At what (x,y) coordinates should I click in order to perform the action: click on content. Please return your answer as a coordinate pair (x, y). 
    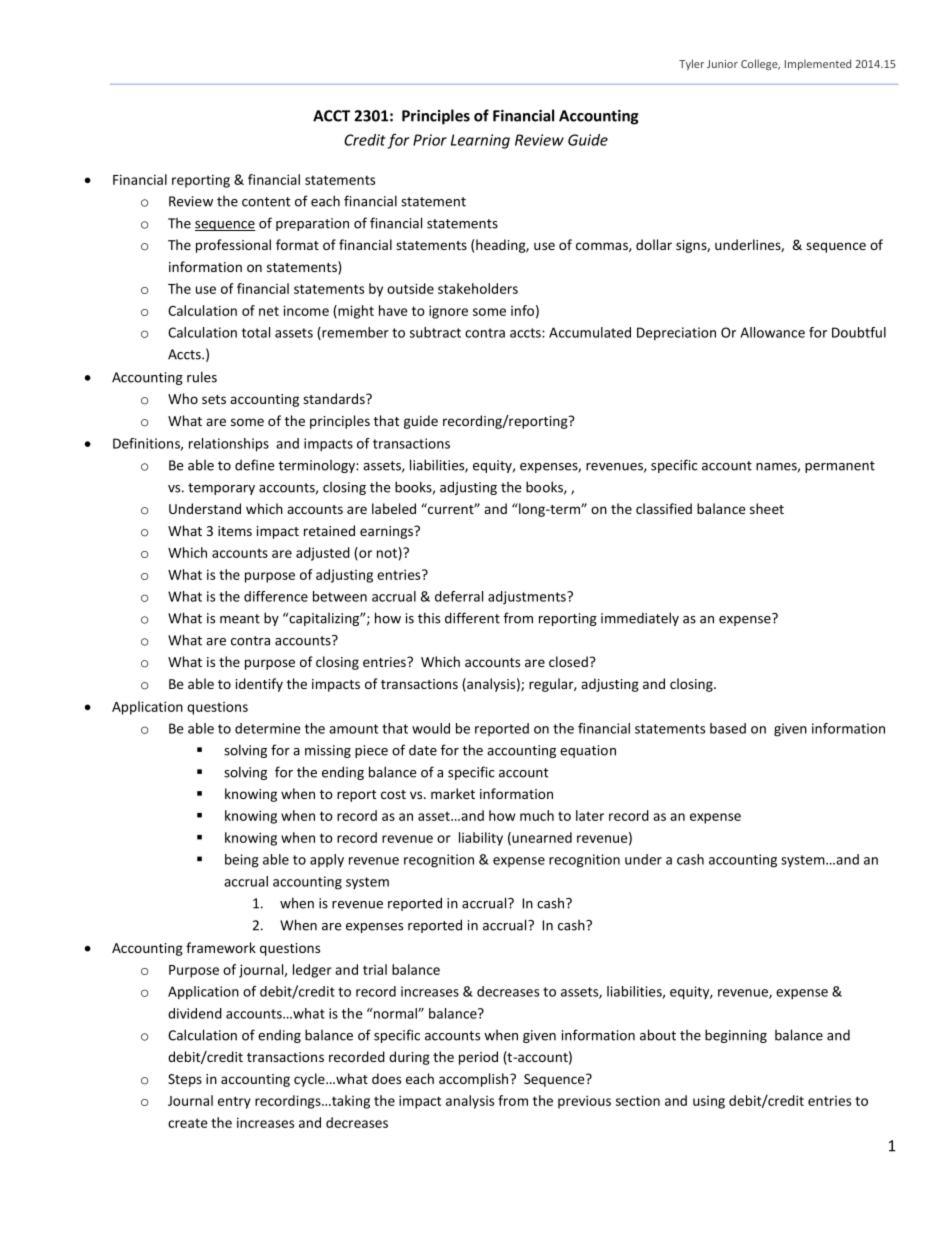
    Looking at the image, I should click on (266, 202).
